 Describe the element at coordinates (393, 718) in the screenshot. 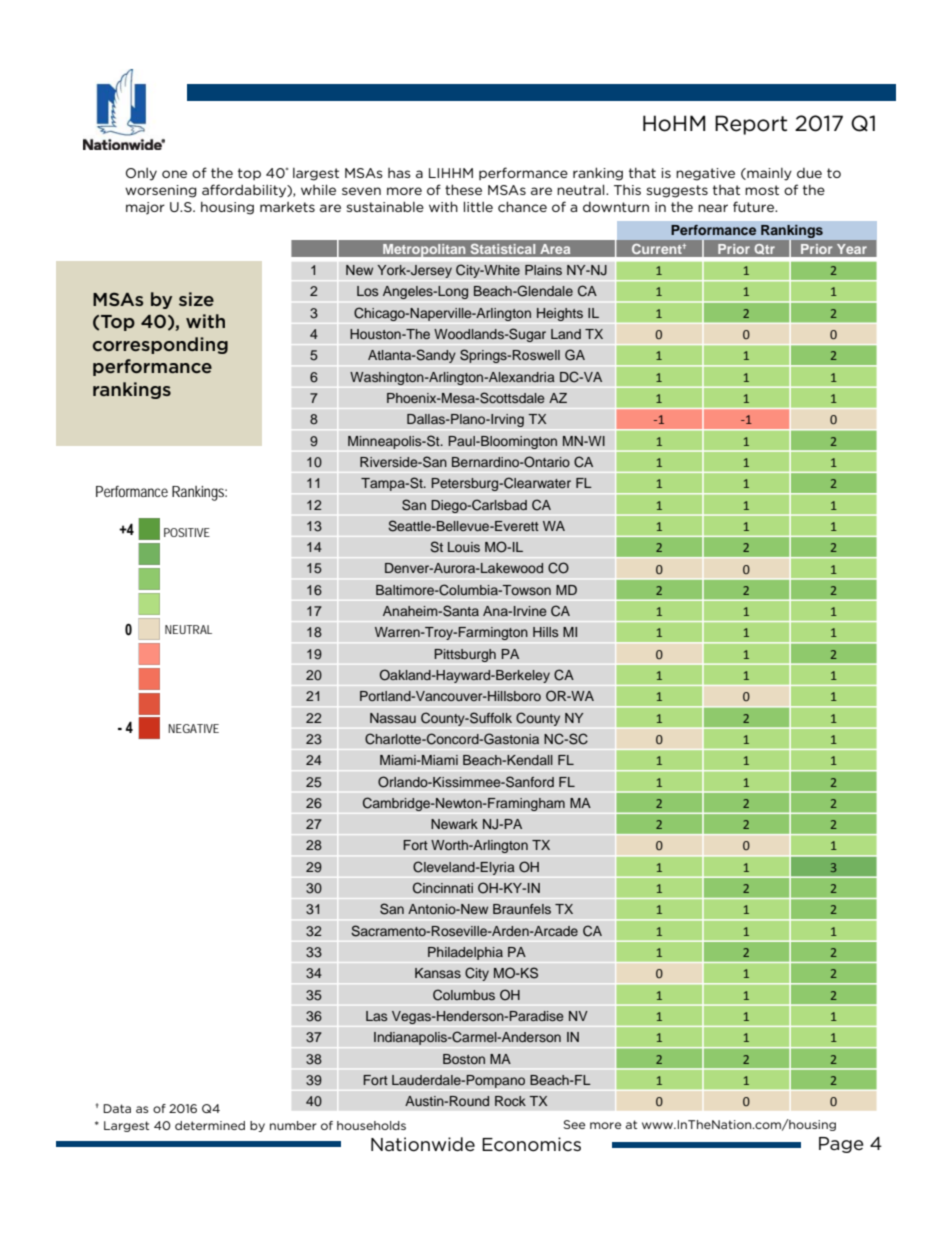

I see `Nassau` at that location.
